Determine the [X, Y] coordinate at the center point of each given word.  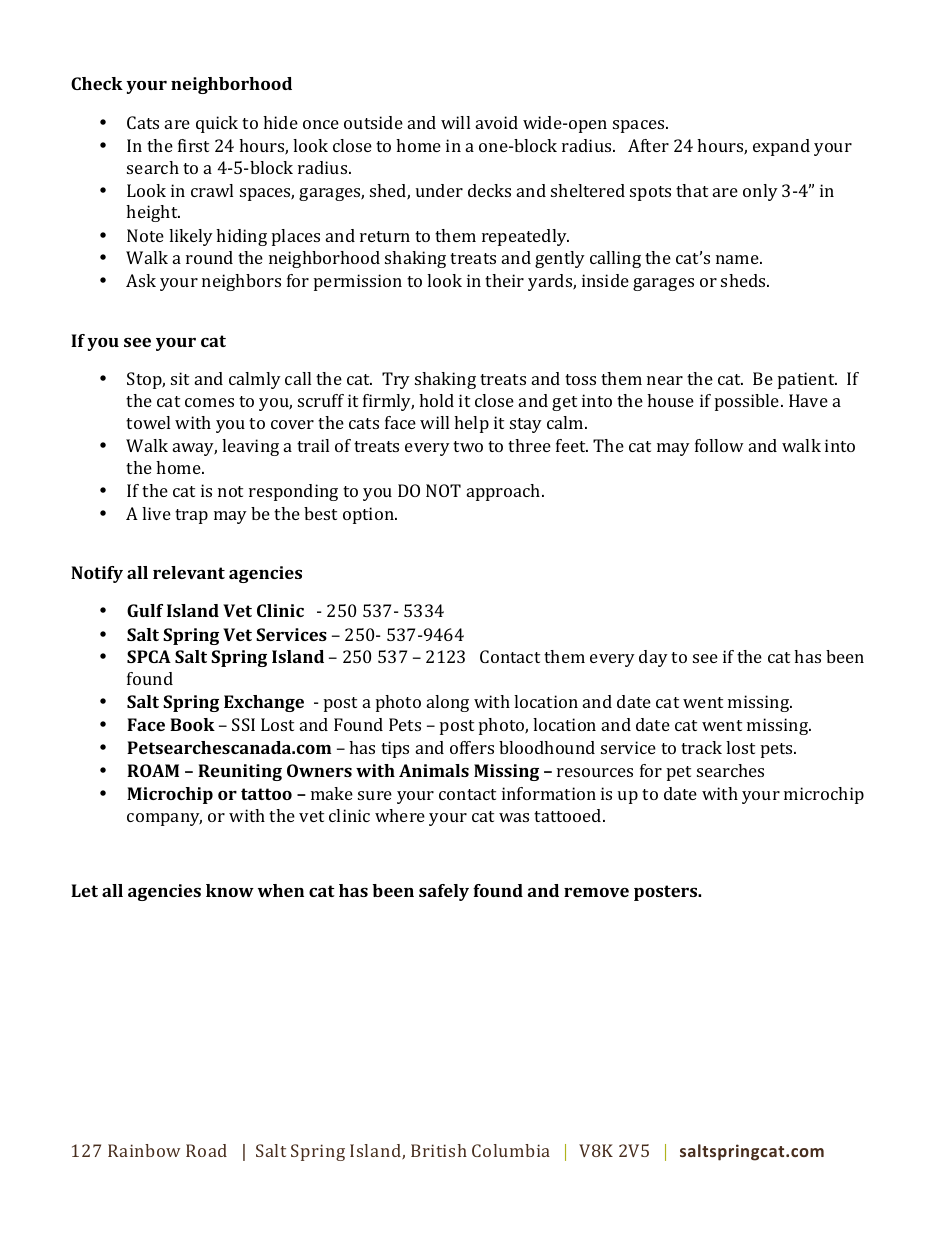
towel [148, 422]
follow [719, 445]
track [701, 747]
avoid [497, 122]
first [193, 145]
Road [206, 1150]
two [468, 446]
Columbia [511, 1150]
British [439, 1150]
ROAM [153, 770]
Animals [434, 770]
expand [781, 147]
